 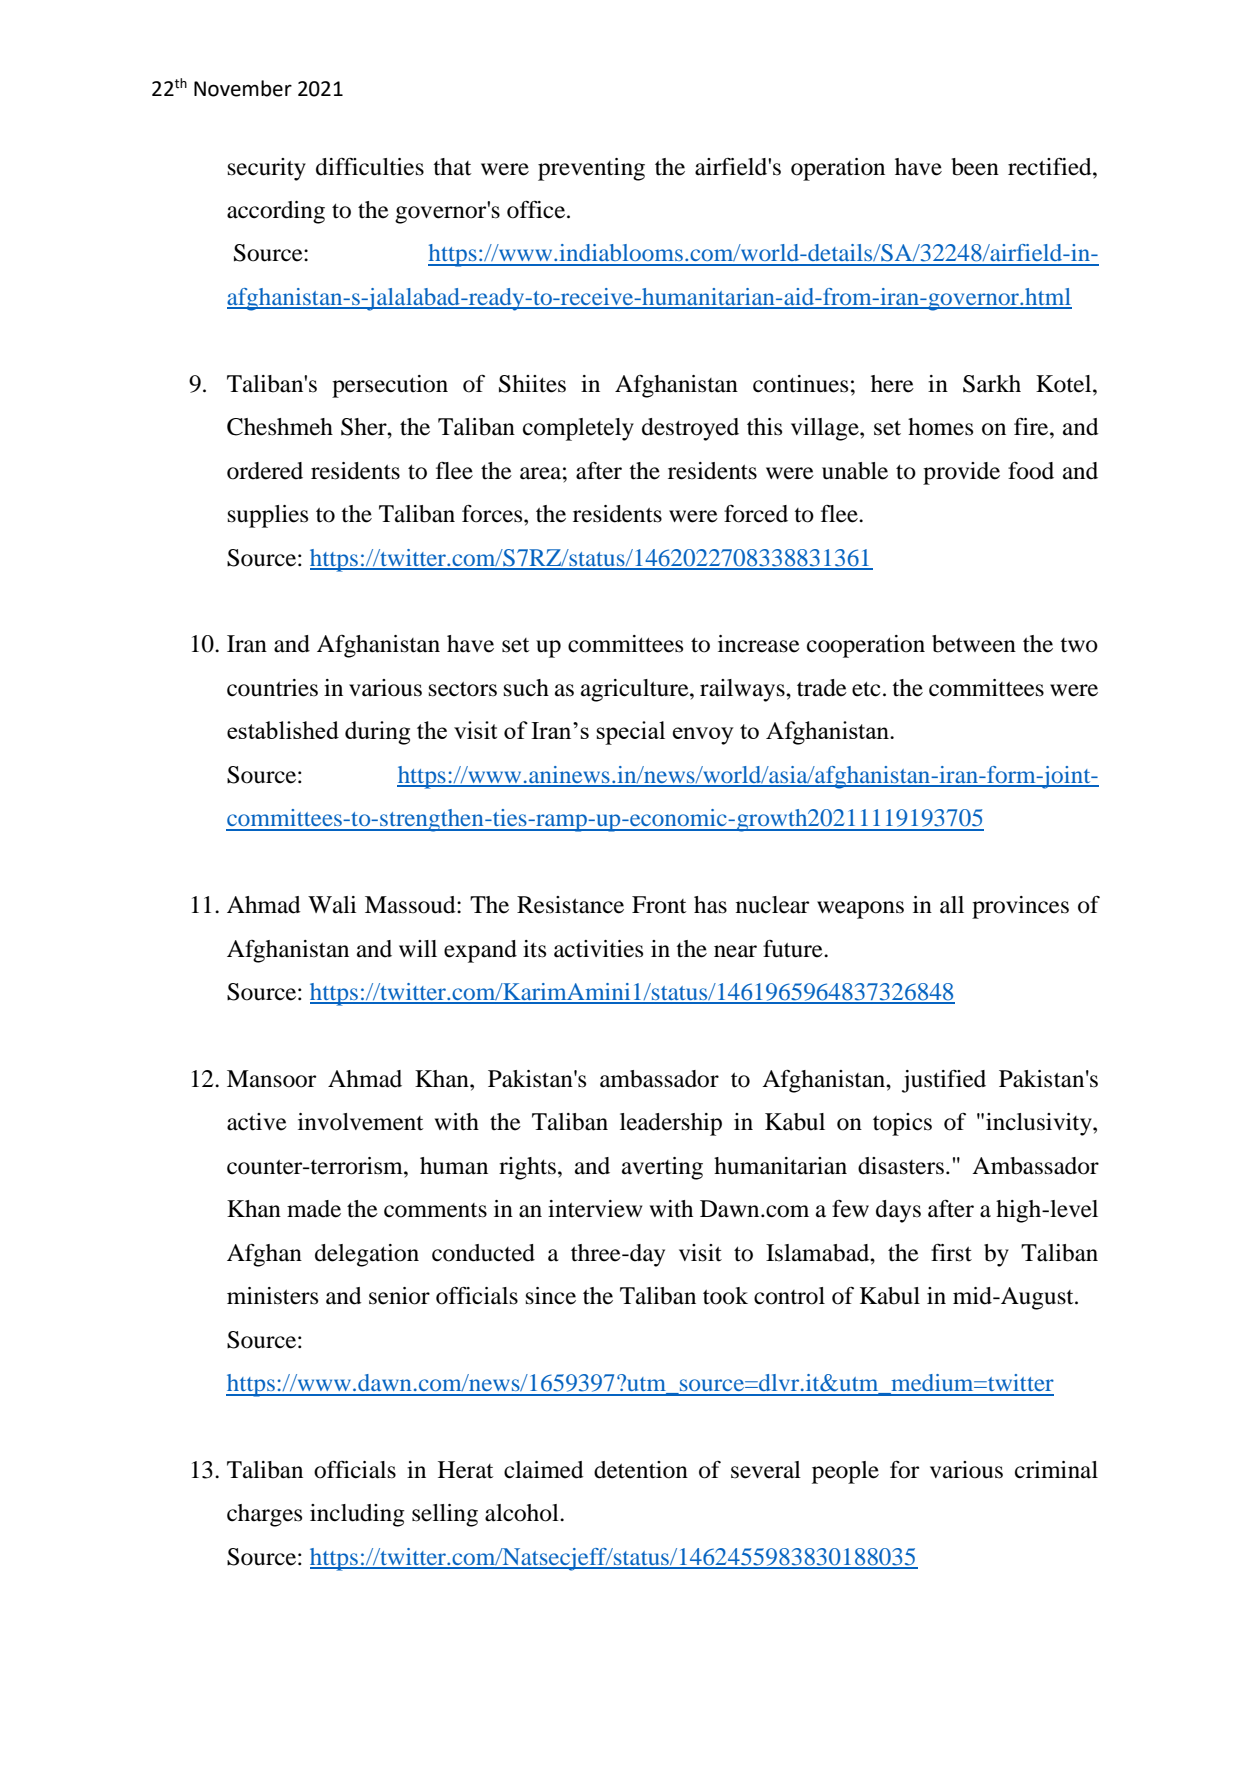 What do you see at coordinates (944, 1081) in the document?
I see `justified` at bounding box center [944, 1081].
